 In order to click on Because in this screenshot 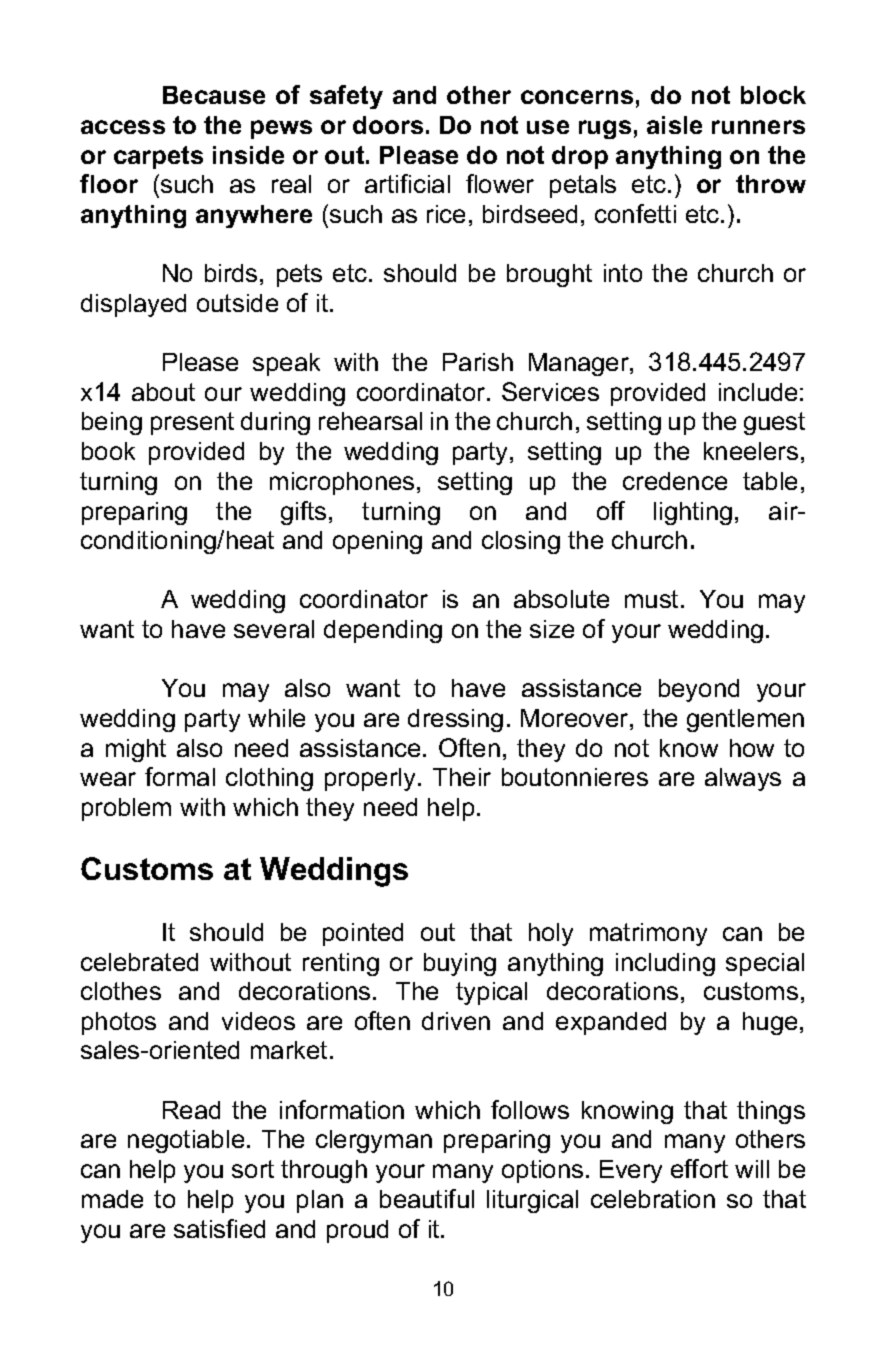, I will do `click(214, 95)`.
